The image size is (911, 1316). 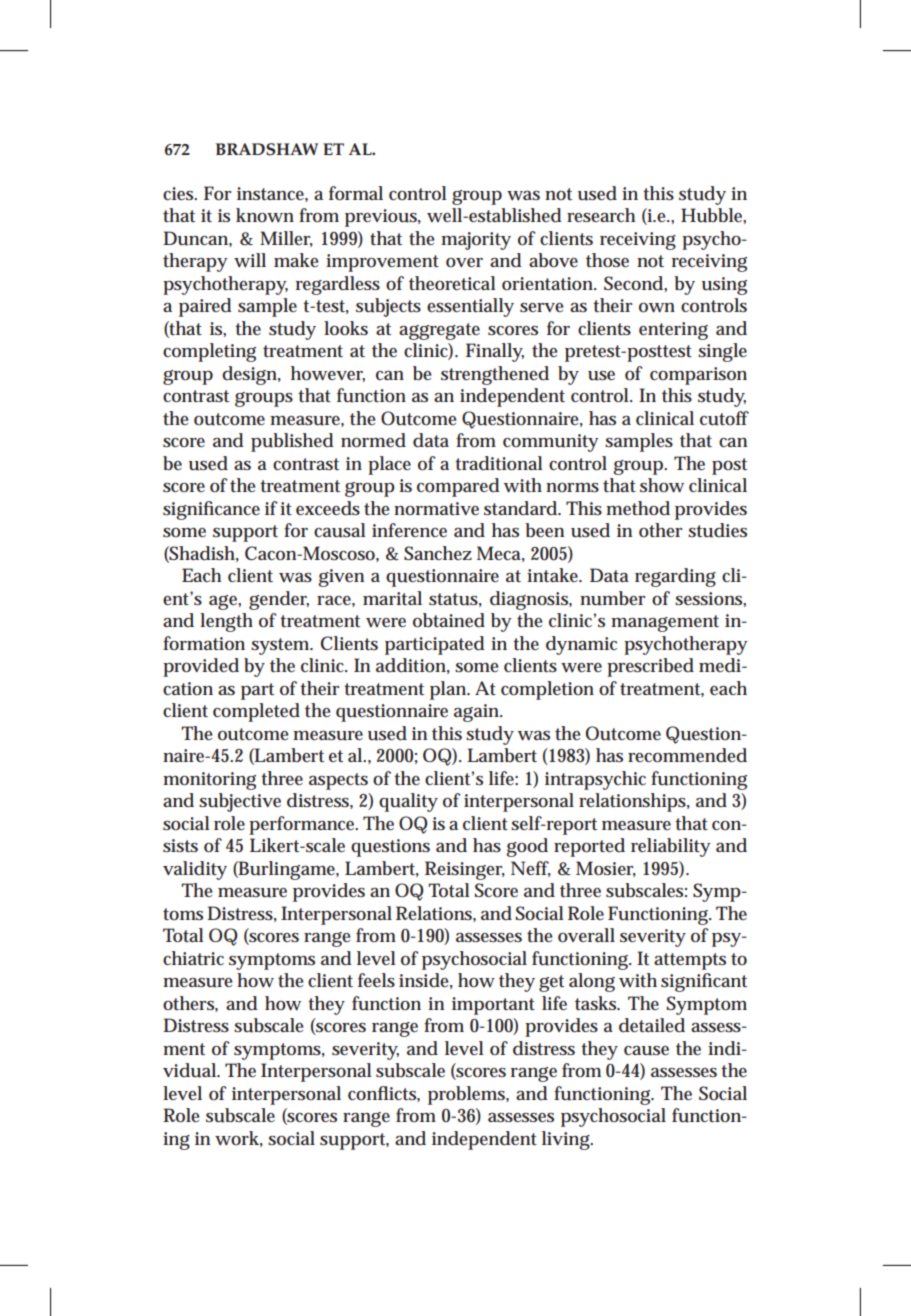 What do you see at coordinates (272, 194) in the image?
I see `instance` at bounding box center [272, 194].
